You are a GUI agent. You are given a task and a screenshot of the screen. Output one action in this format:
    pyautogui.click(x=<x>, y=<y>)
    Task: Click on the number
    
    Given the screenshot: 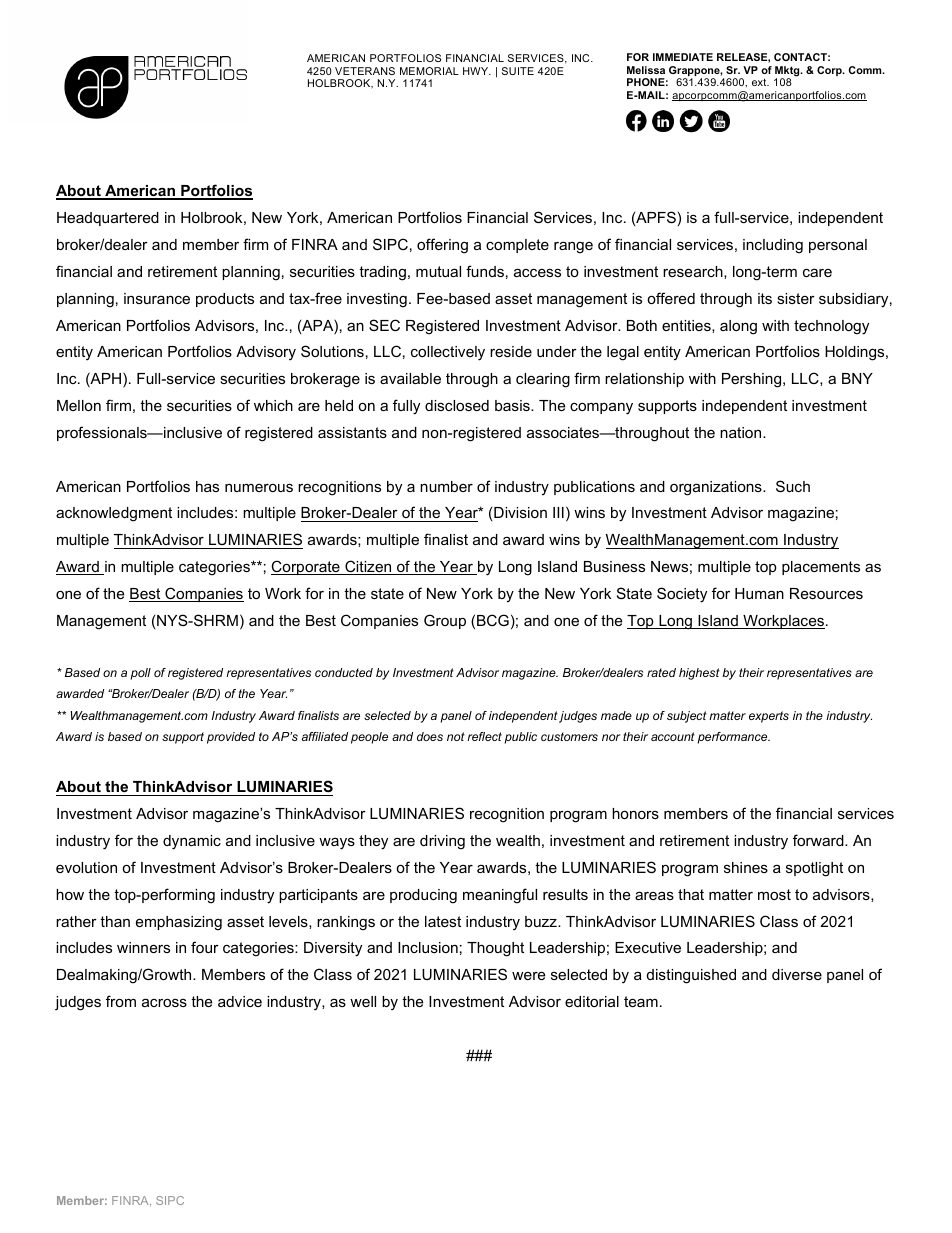 What is the action you would take?
    pyautogui.click(x=446, y=486)
